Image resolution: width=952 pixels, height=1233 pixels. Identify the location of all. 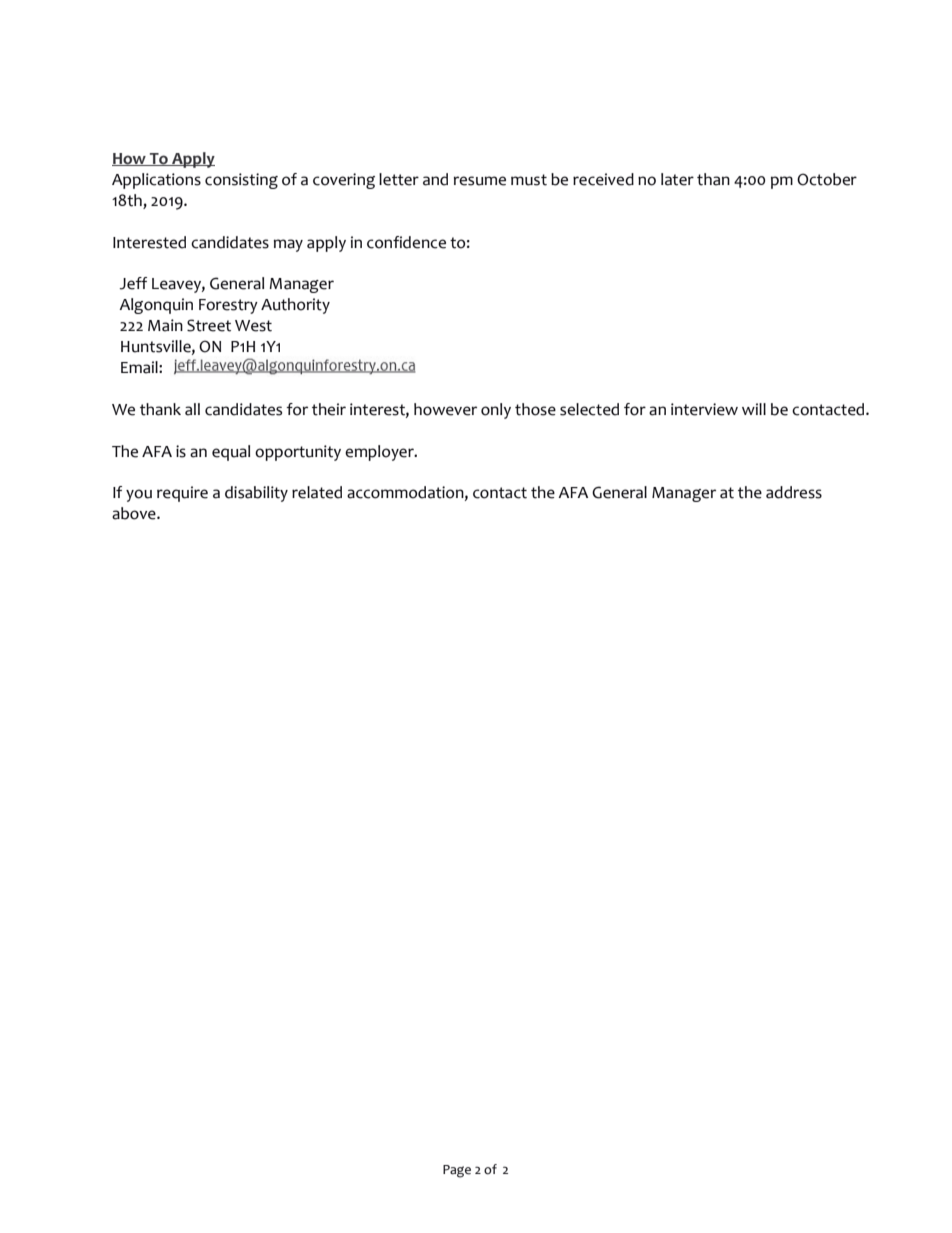
(192, 409).
